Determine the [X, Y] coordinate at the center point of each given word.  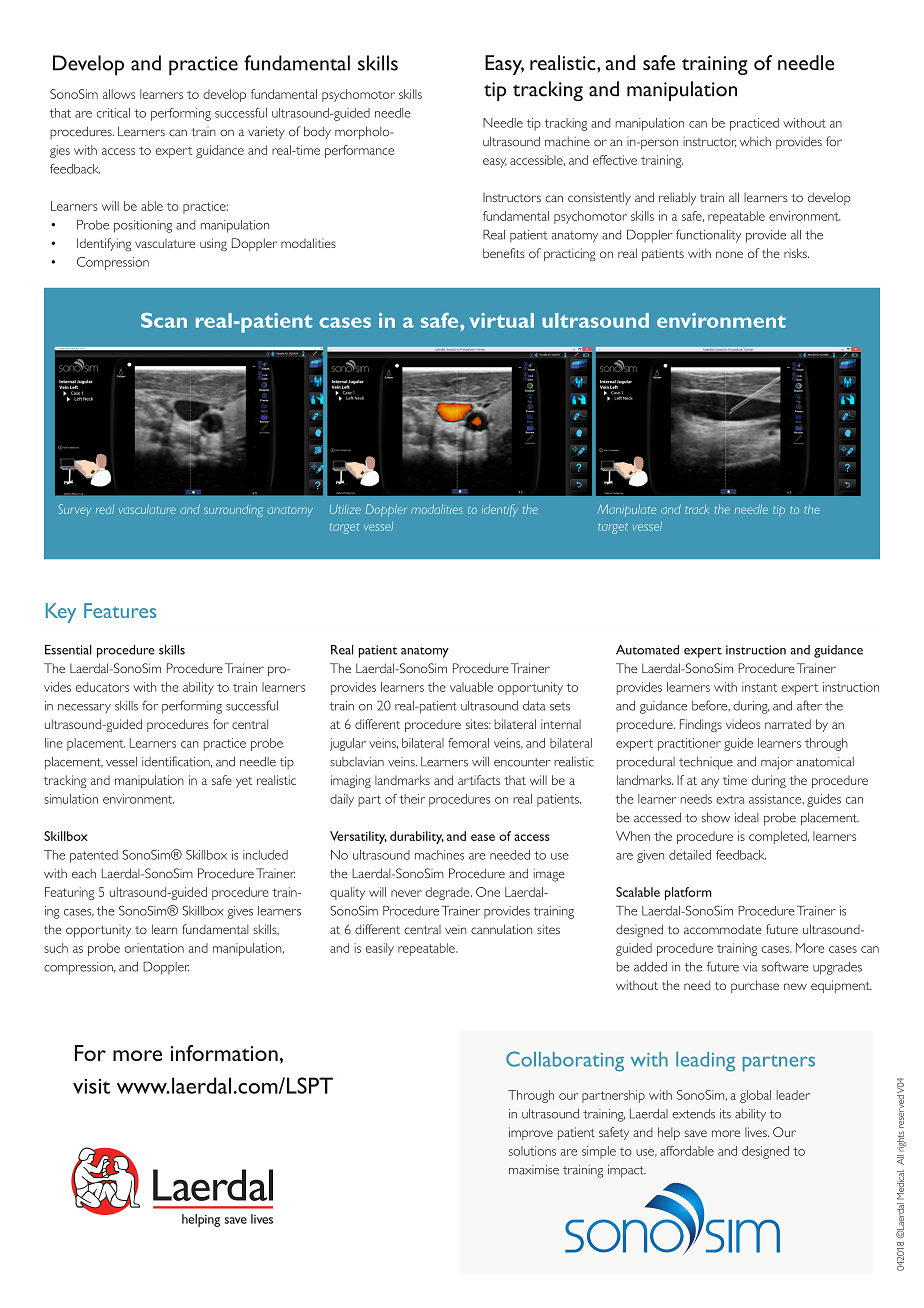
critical [113, 113]
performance [359, 151]
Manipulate [626, 510]
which [755, 141]
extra [730, 799]
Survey [74, 510]
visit [91, 1086]
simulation [71, 799]
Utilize [345, 509]
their [412, 799]
